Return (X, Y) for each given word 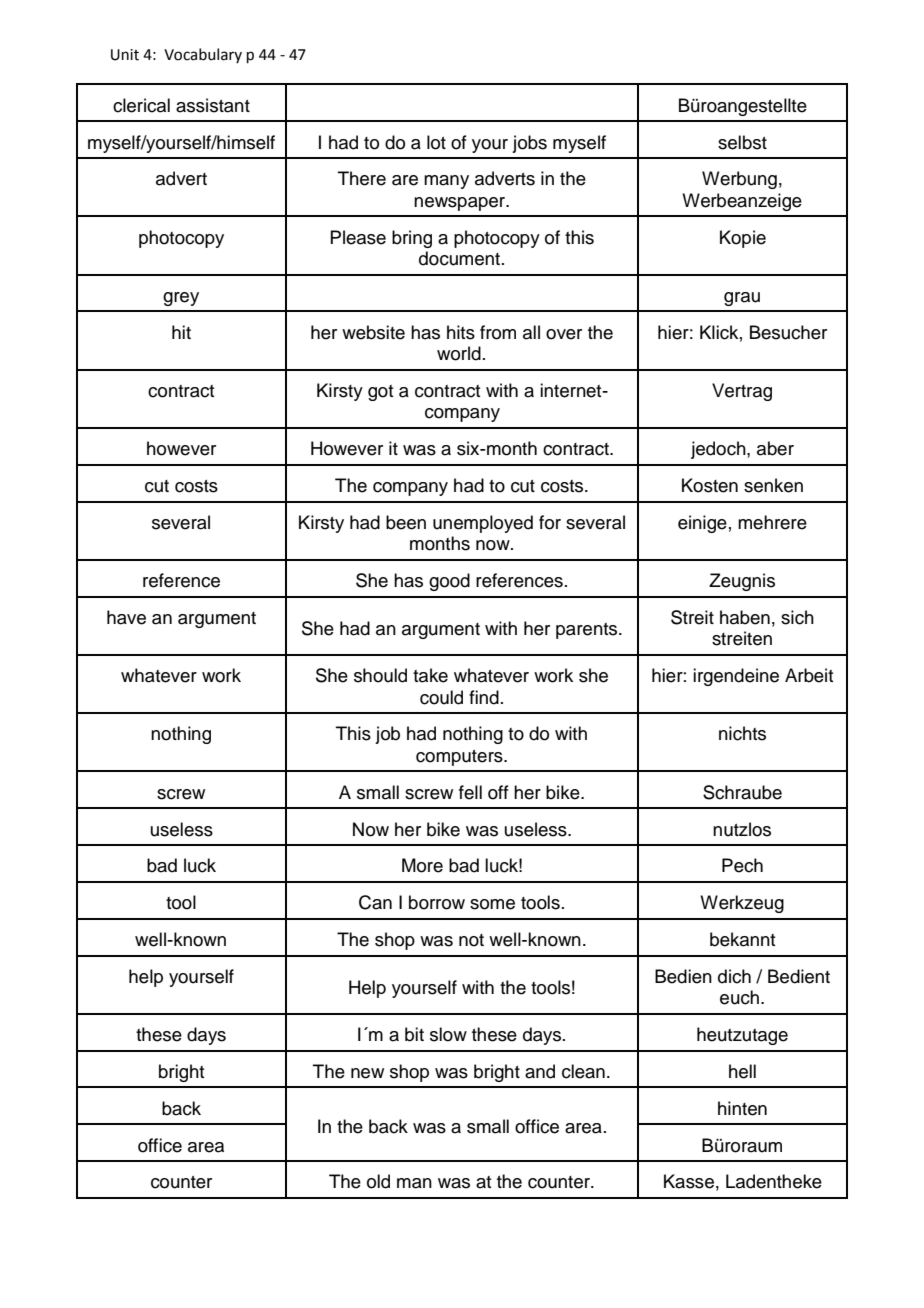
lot (436, 142)
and (540, 1071)
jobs (529, 144)
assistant (213, 105)
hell (742, 1071)
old (378, 1181)
